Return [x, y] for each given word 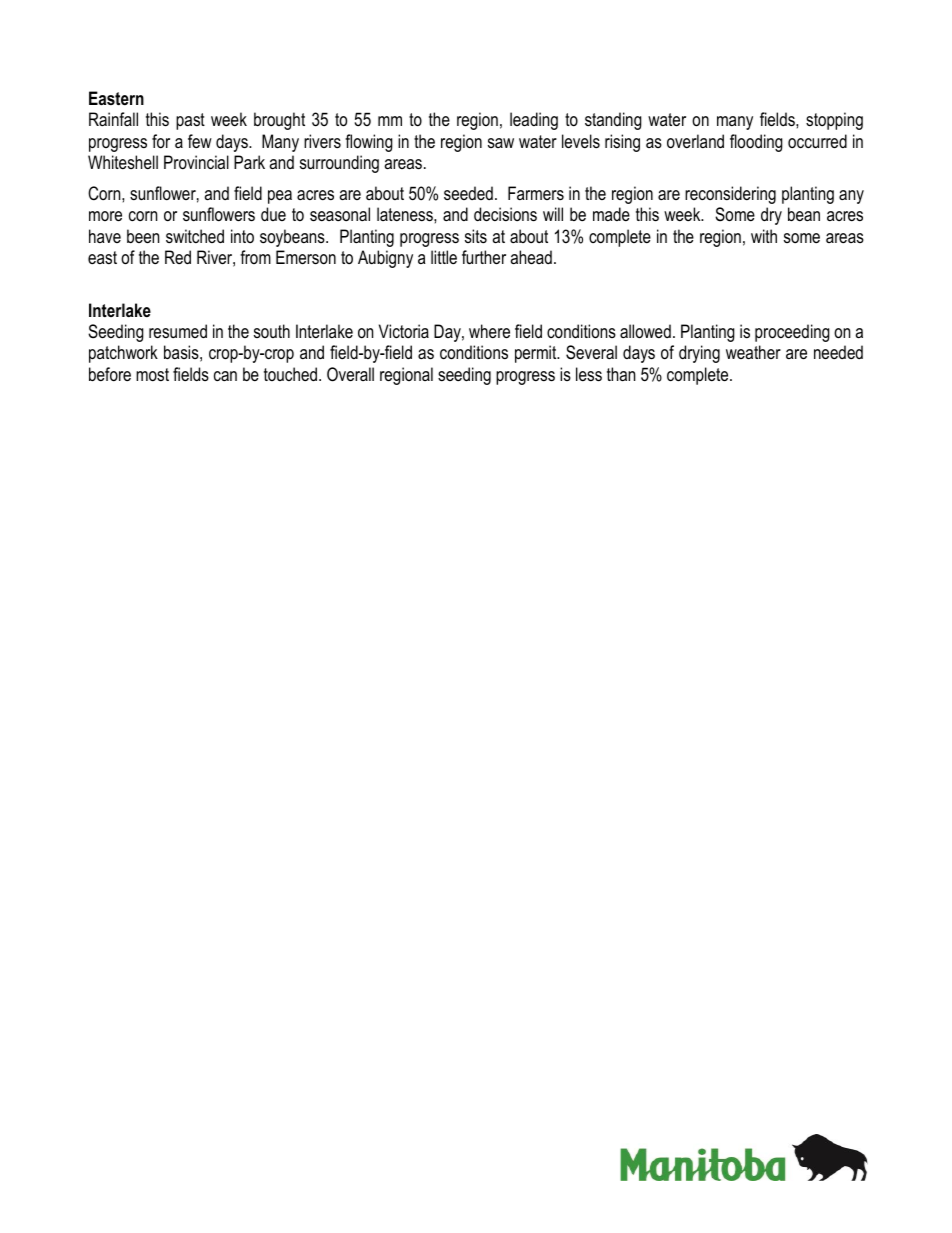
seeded [468, 193]
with [764, 236]
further [484, 257]
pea [280, 197]
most [152, 374]
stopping [834, 121]
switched [195, 236]
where [489, 331]
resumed [178, 331]
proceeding [792, 333]
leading [534, 121]
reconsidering [730, 195]
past [190, 121]
